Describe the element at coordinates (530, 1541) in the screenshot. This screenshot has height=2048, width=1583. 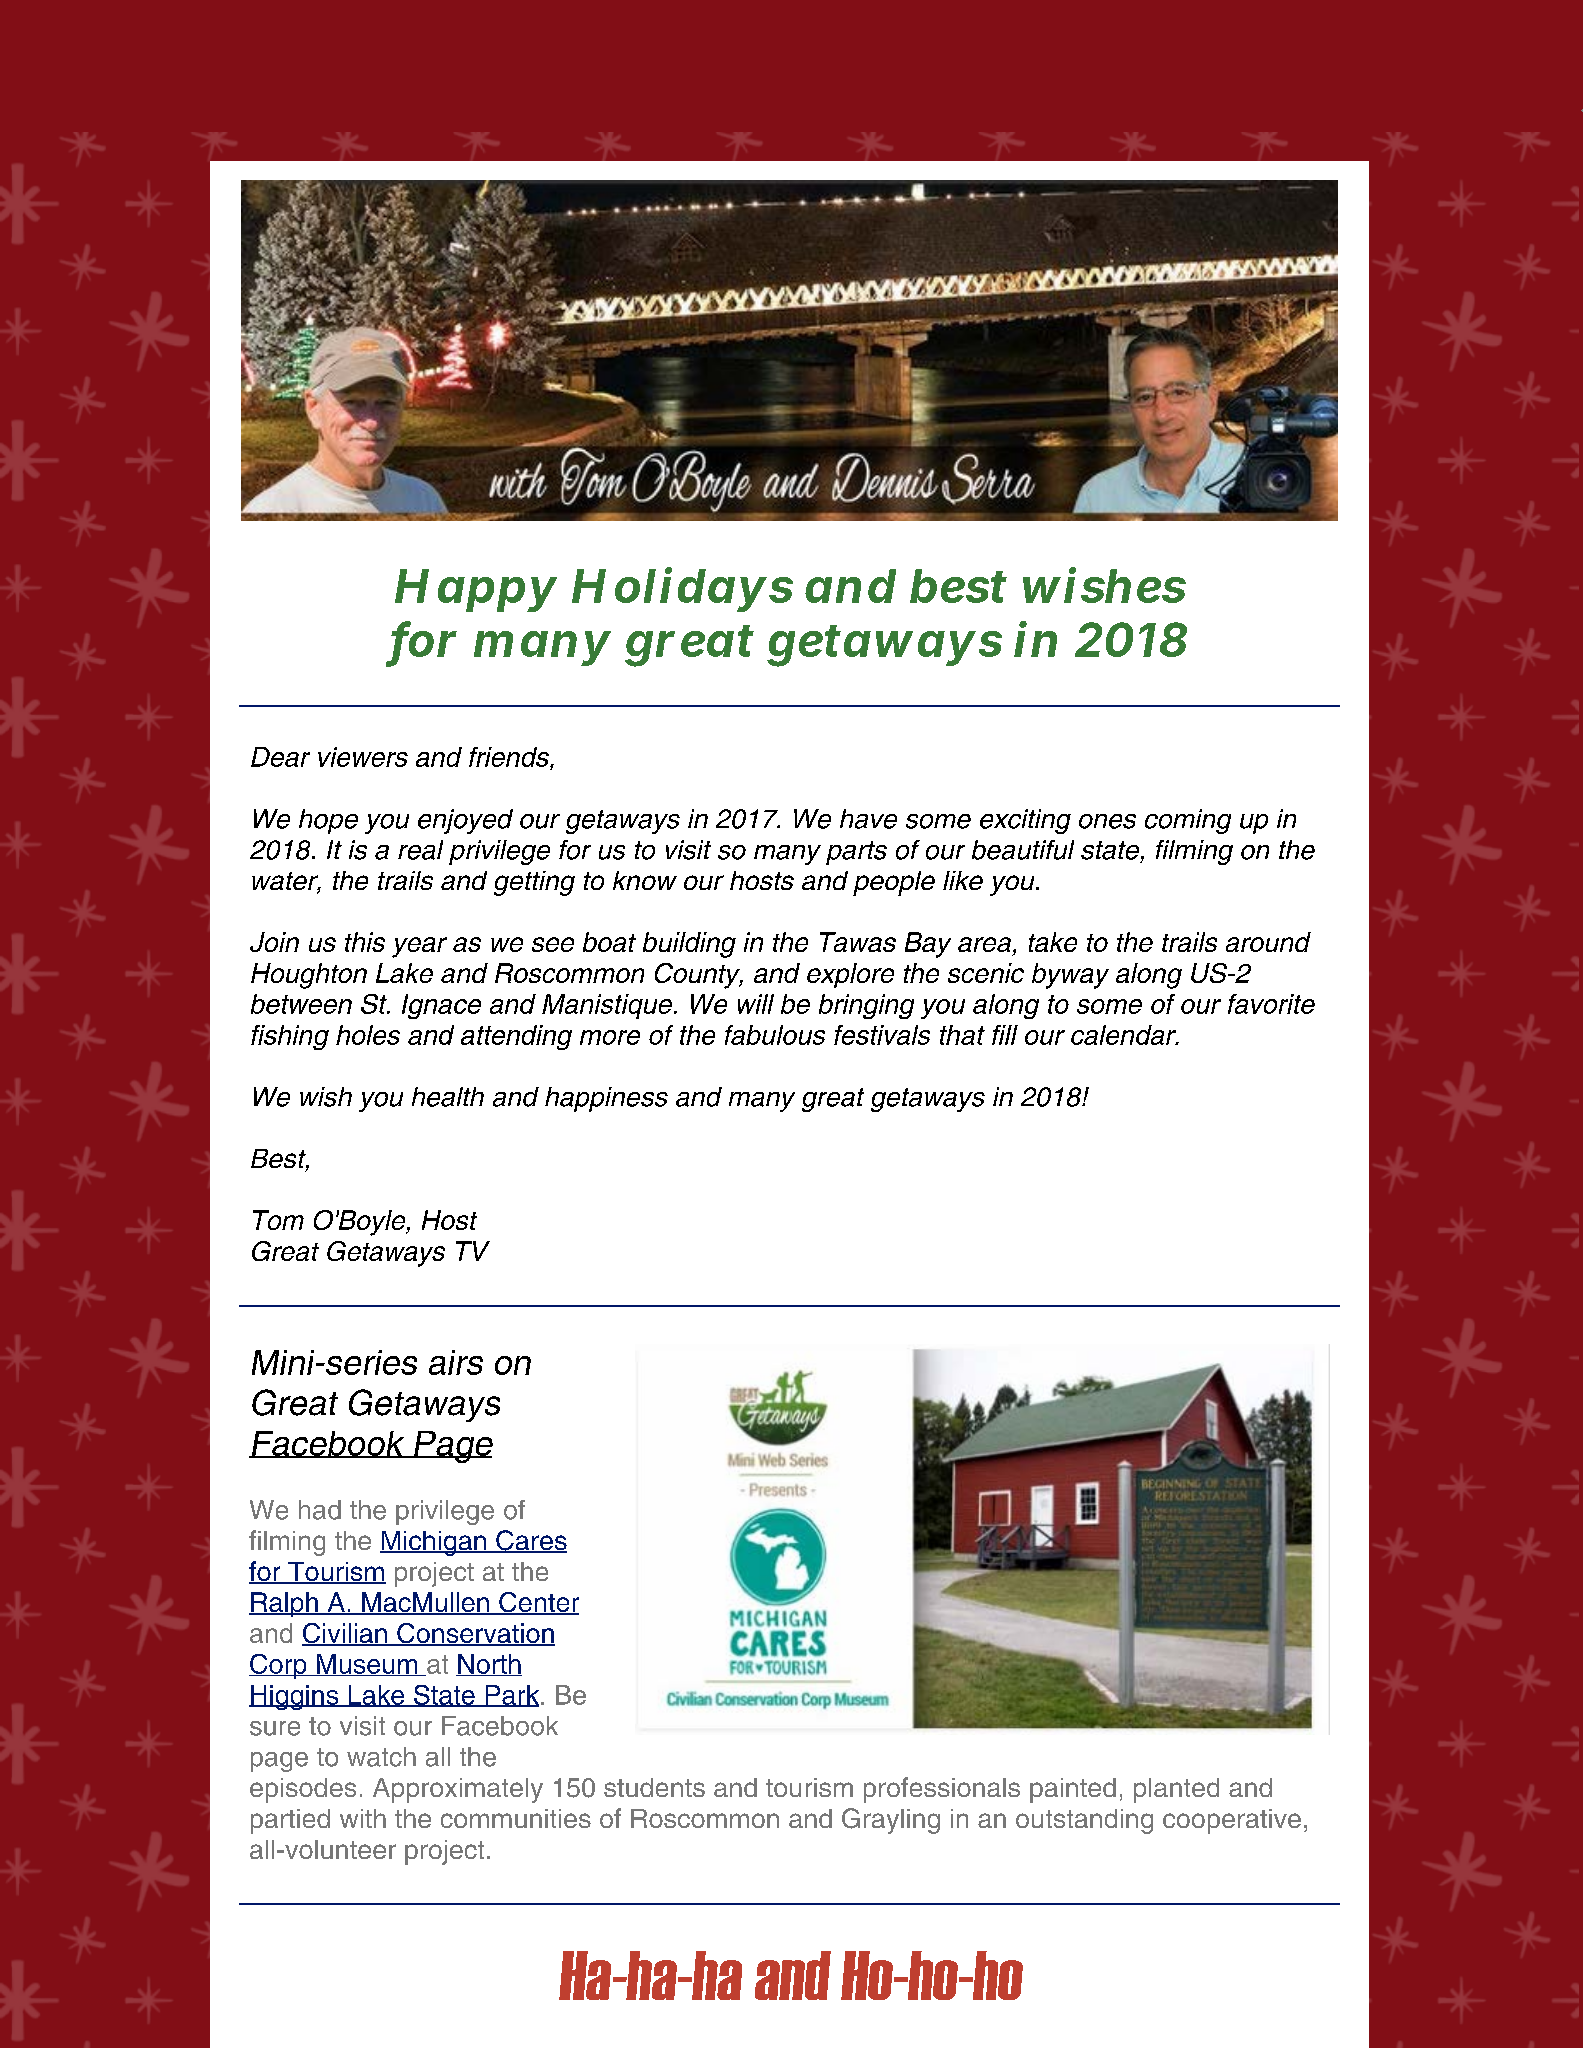
I see `Cares` at that location.
